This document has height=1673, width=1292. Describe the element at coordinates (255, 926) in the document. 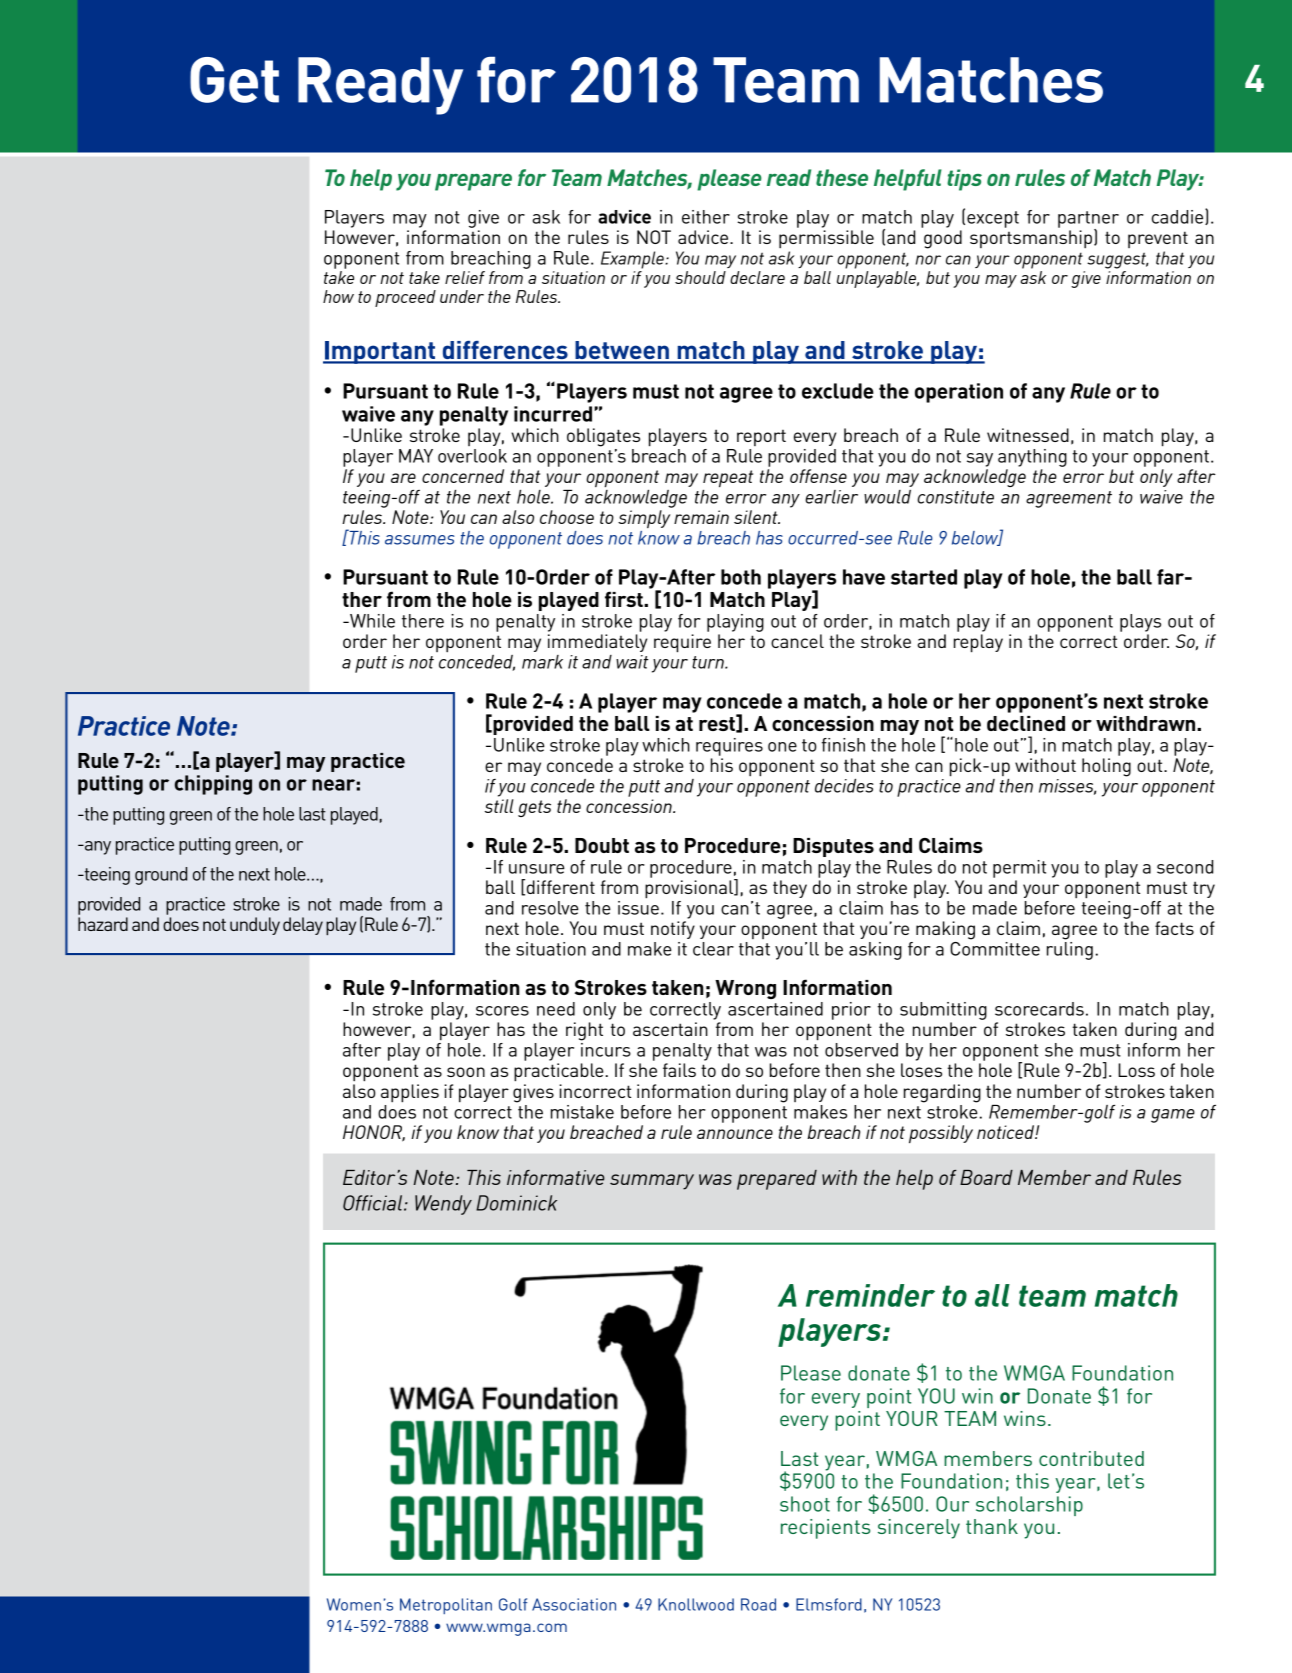

I see `unduly` at that location.
